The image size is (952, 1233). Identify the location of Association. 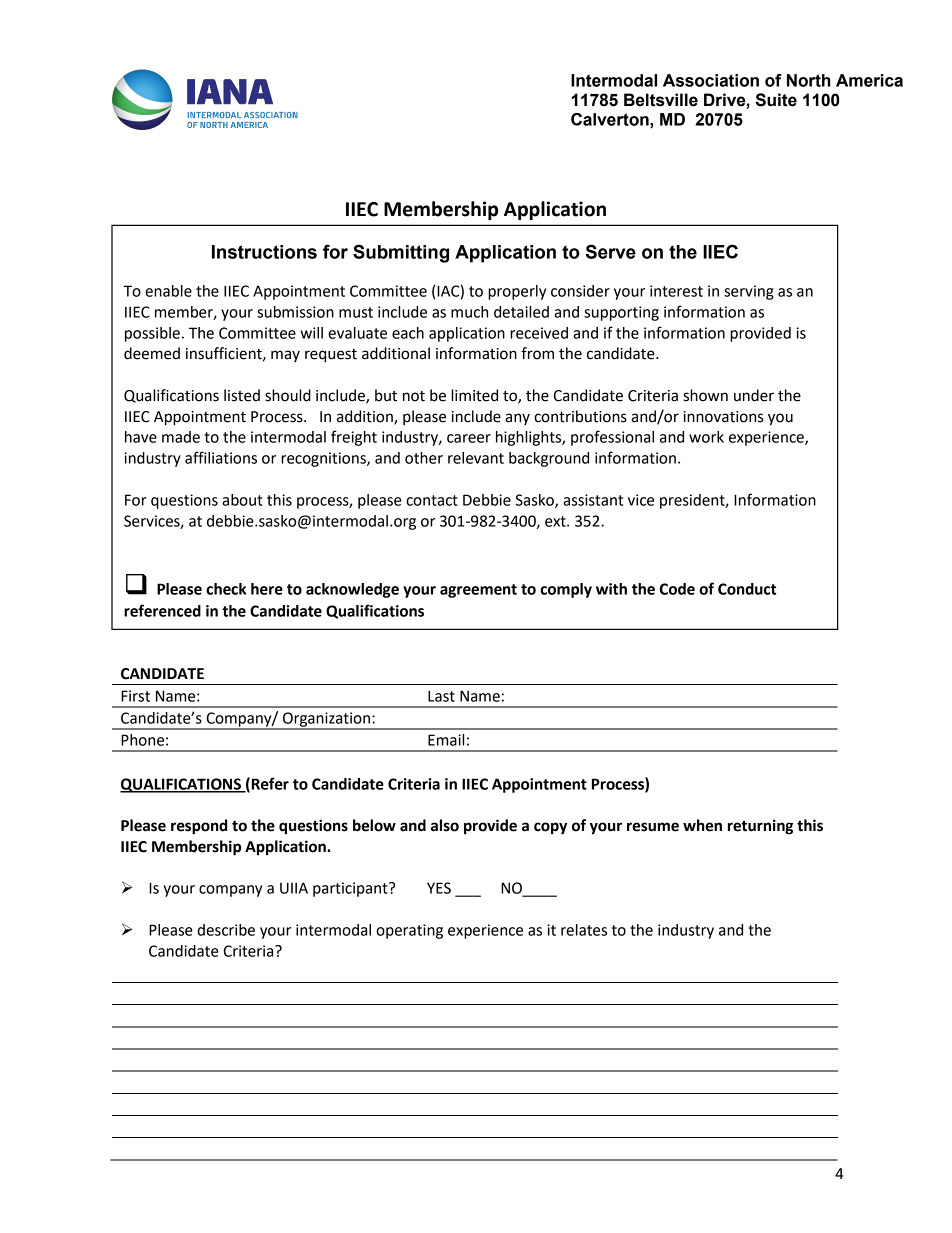
(711, 80).
